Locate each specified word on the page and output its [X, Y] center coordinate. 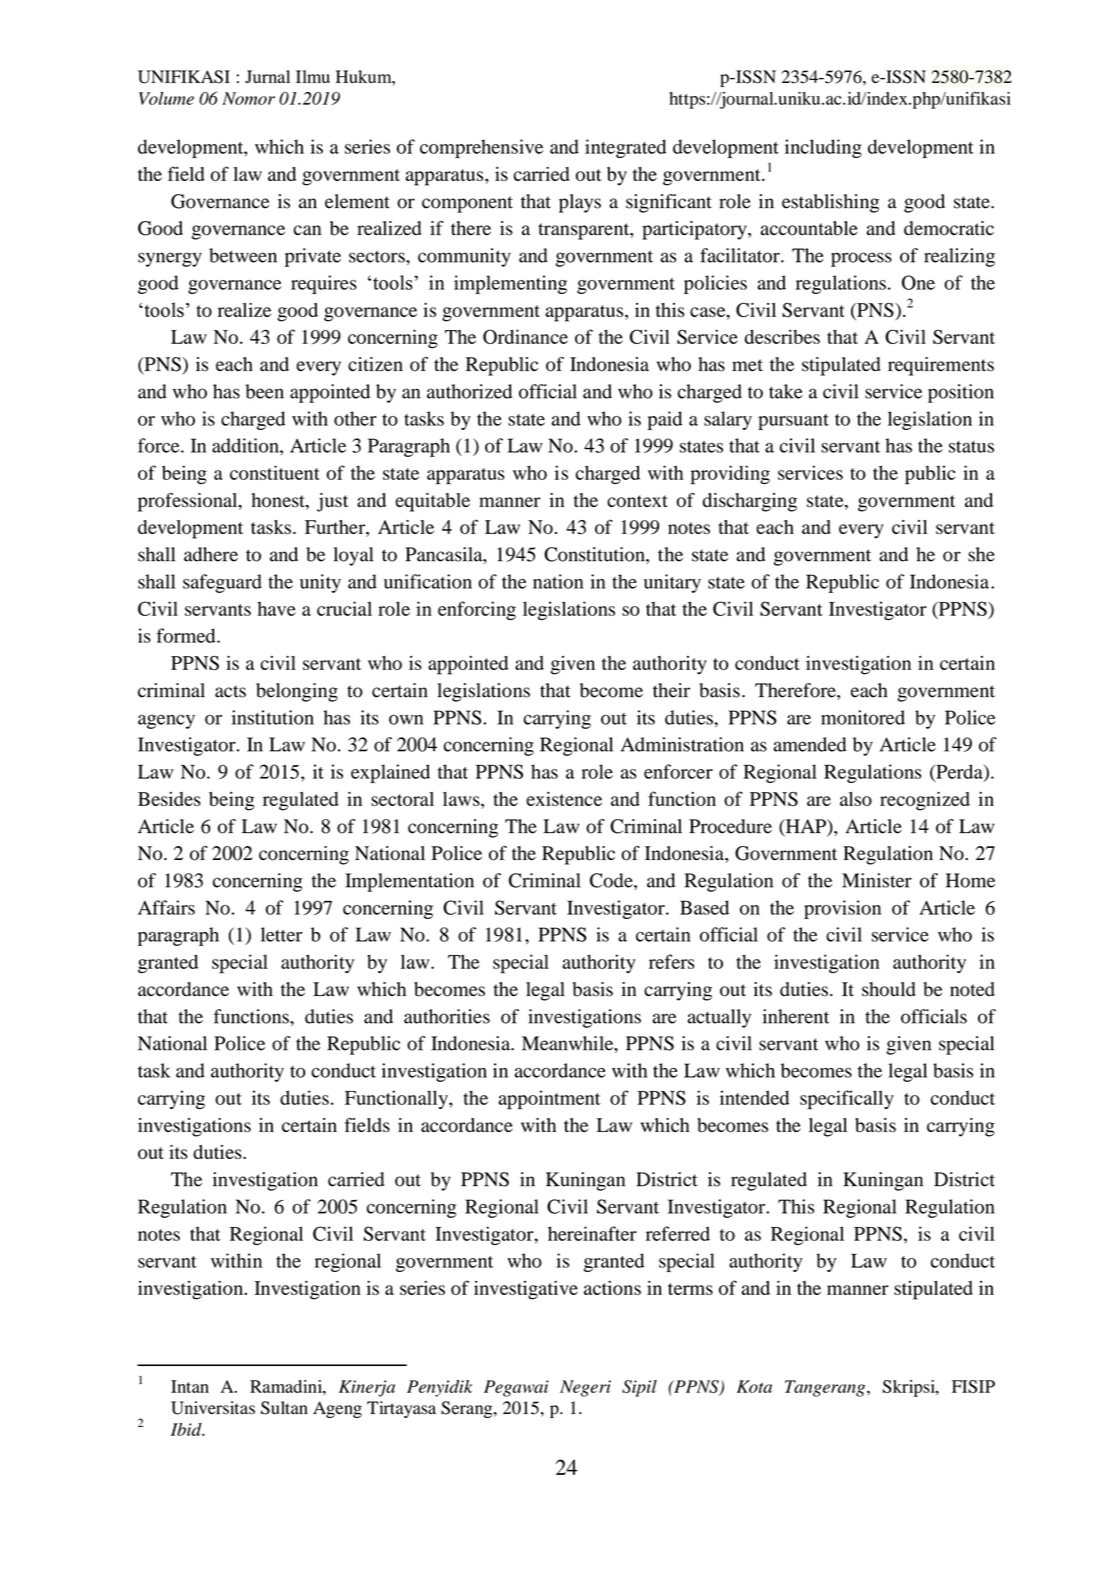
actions [612, 1288]
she [981, 554]
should [889, 989]
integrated [625, 148]
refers [672, 961]
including [823, 148]
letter [281, 934]
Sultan [284, 1408]
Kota [754, 1386]
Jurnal [267, 76]
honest [279, 501]
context [637, 501]
